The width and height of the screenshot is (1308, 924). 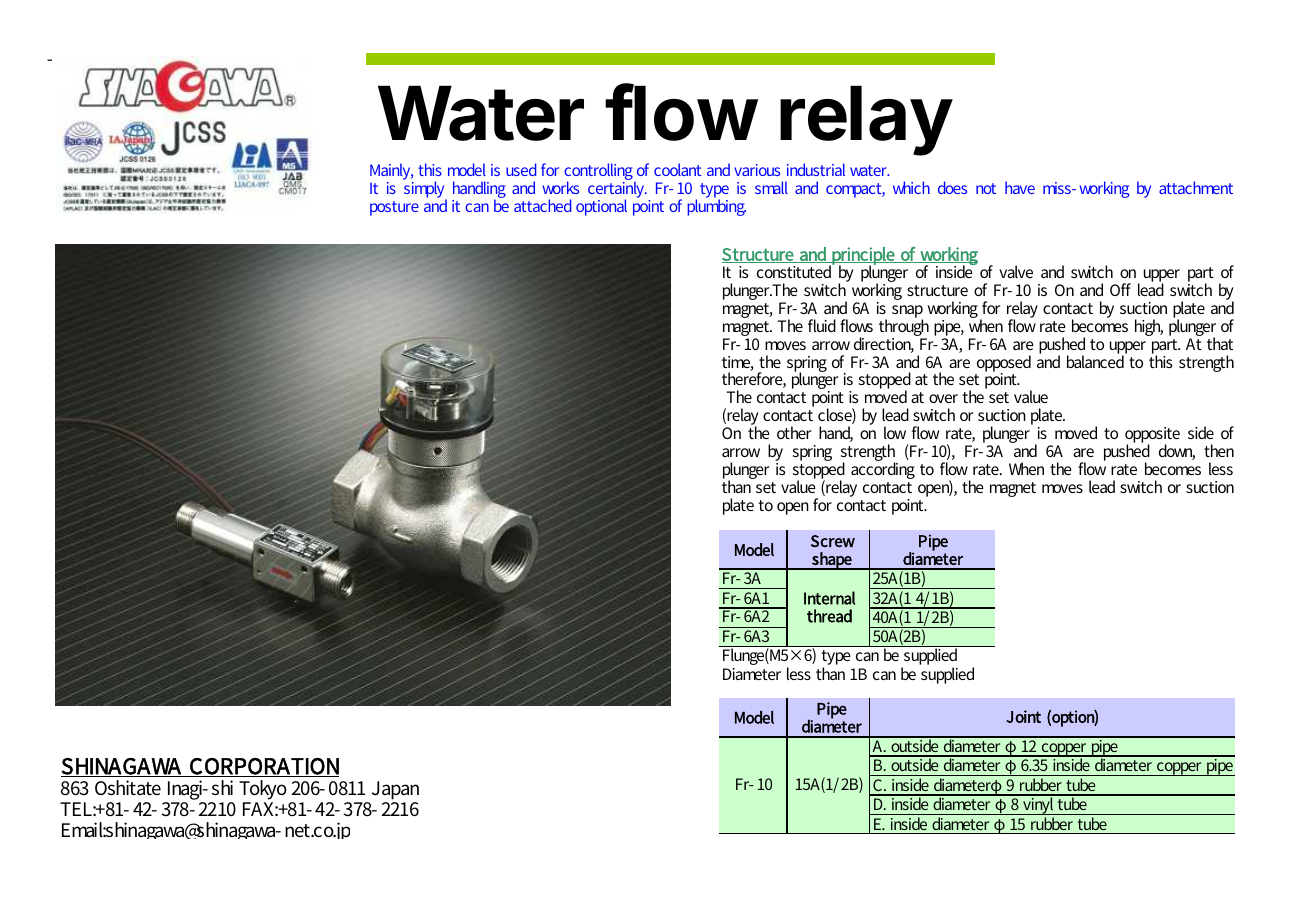 What do you see at coordinates (395, 790) in the screenshot?
I see `Japan` at bounding box center [395, 790].
